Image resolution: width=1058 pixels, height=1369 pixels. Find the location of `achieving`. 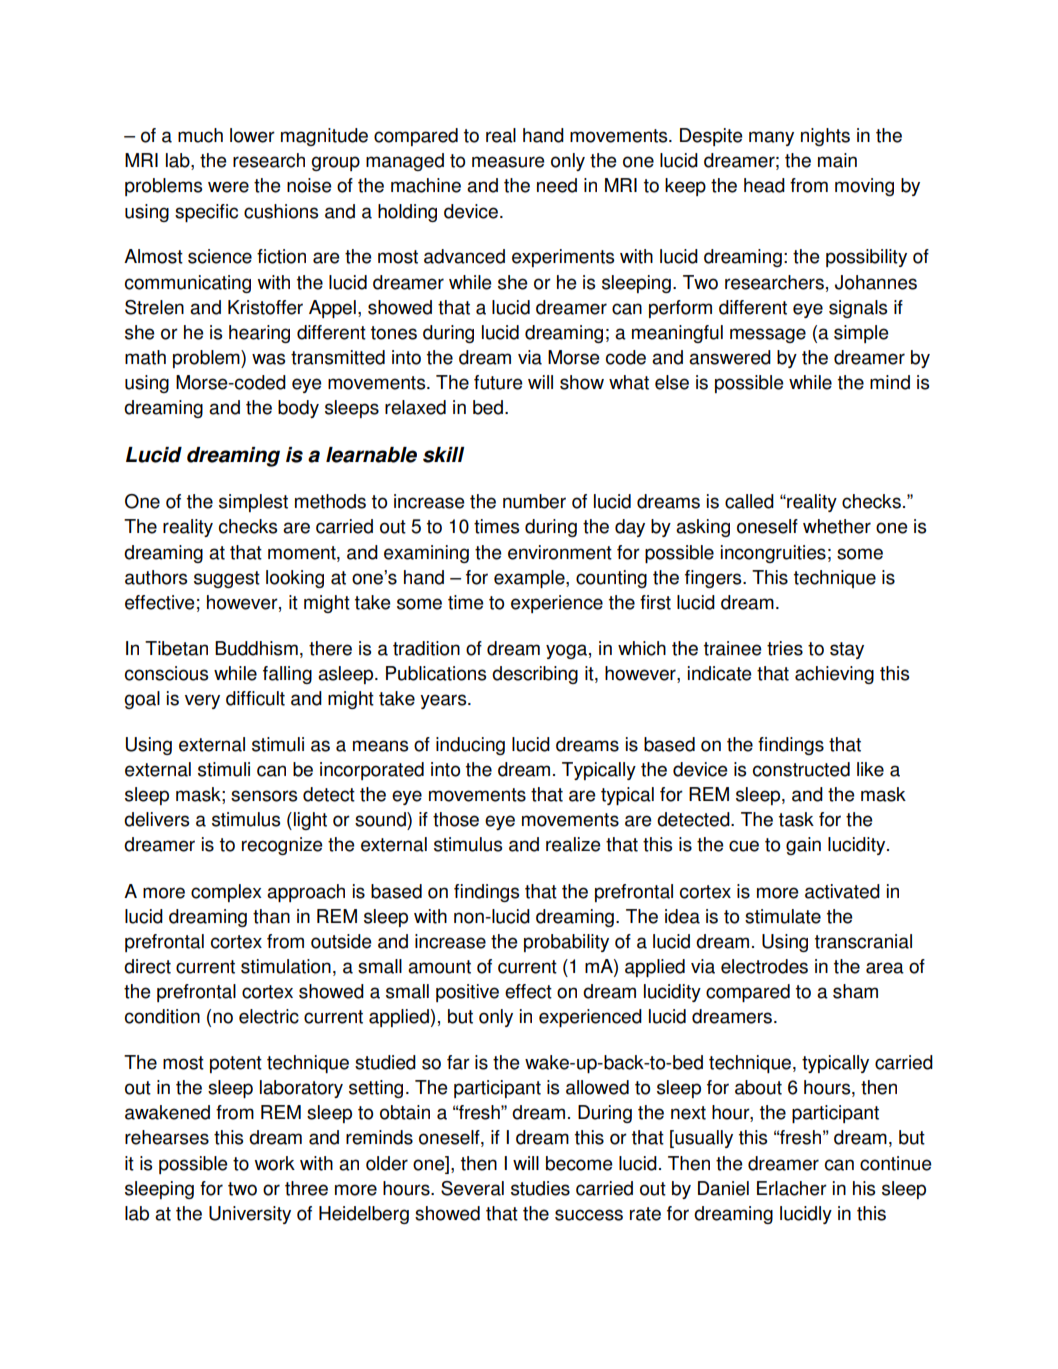

achieving is located at coordinates (834, 675).
